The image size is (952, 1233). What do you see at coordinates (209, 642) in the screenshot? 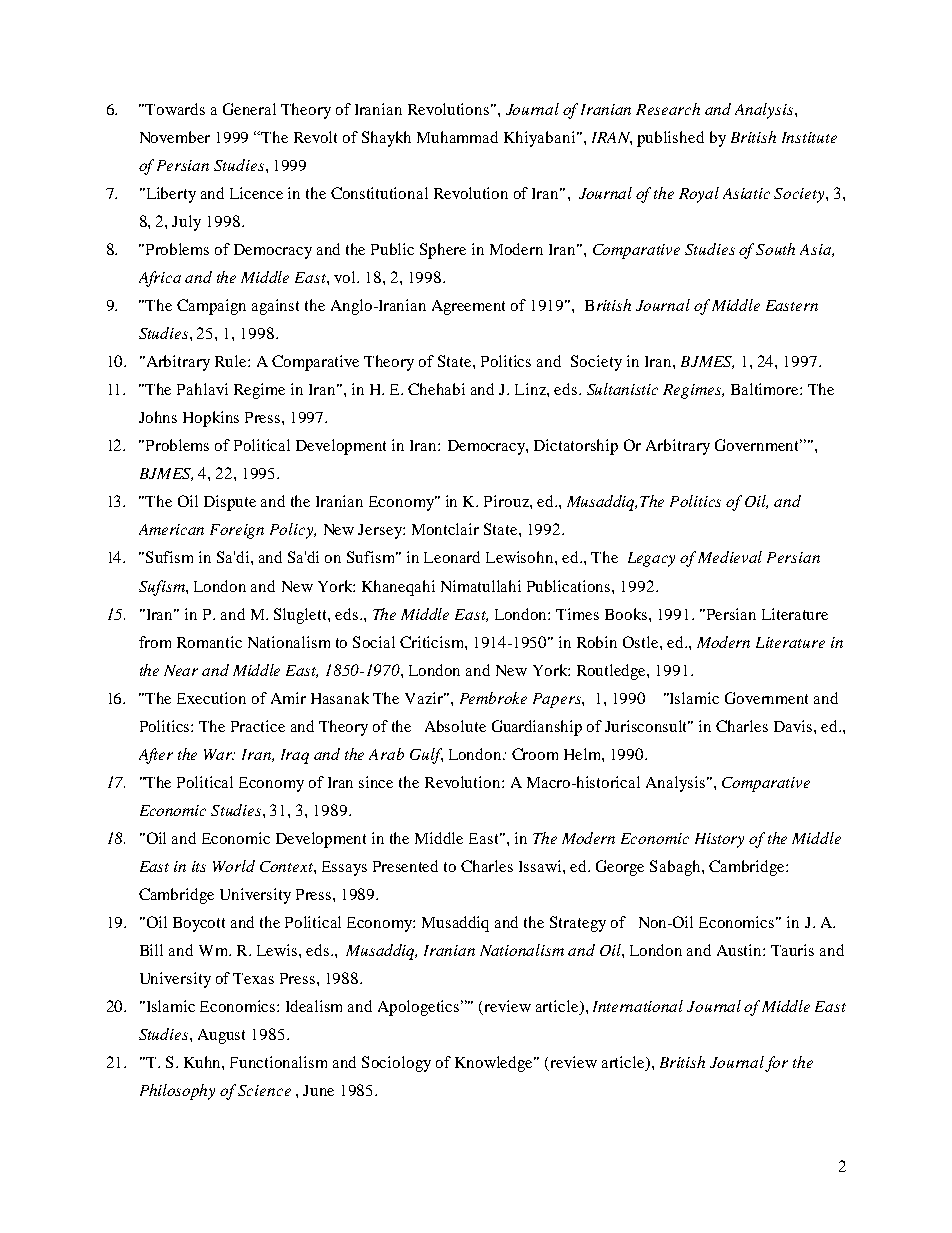
I see `Romantic` at bounding box center [209, 642].
